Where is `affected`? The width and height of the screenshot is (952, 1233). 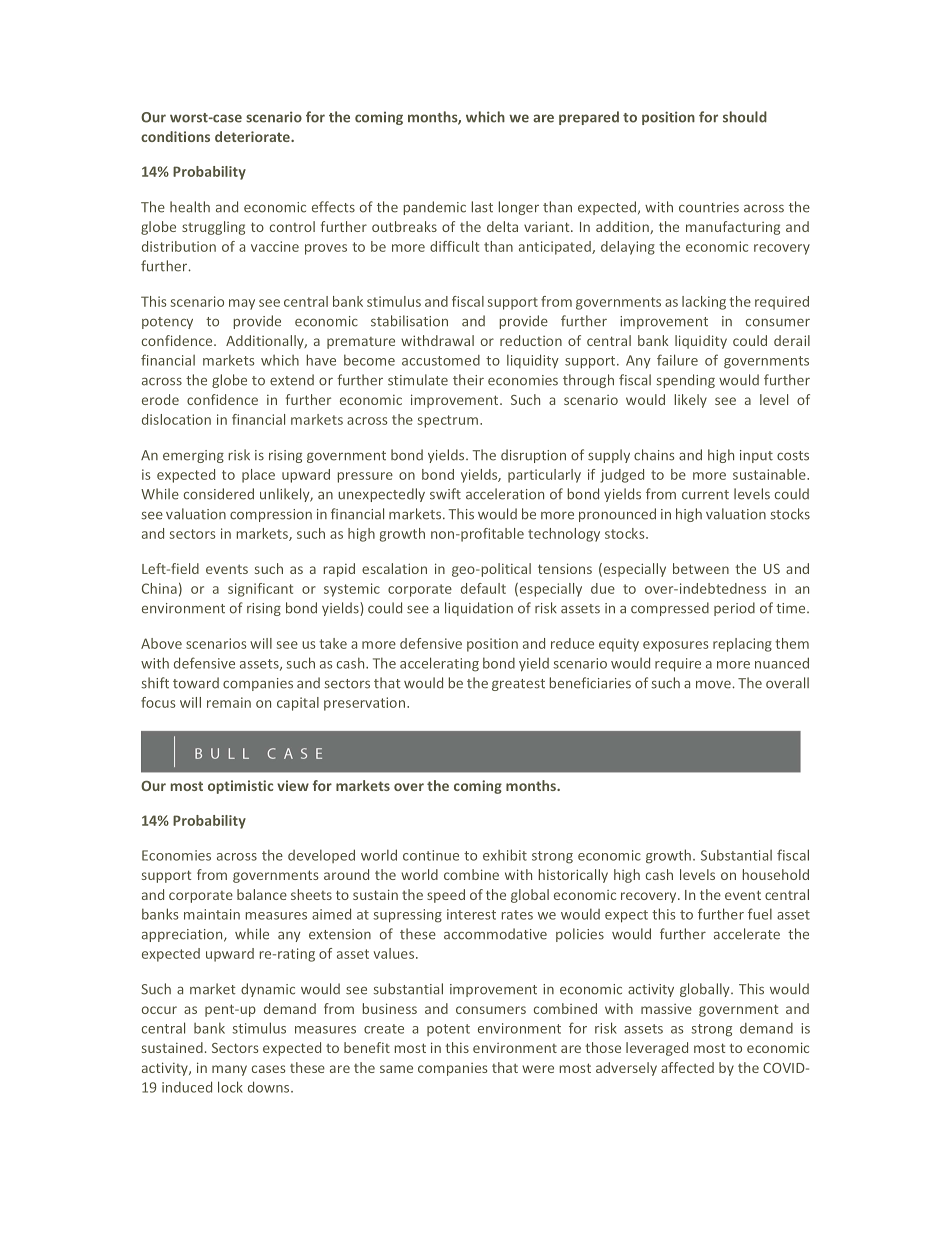 affected is located at coordinates (687, 1067).
